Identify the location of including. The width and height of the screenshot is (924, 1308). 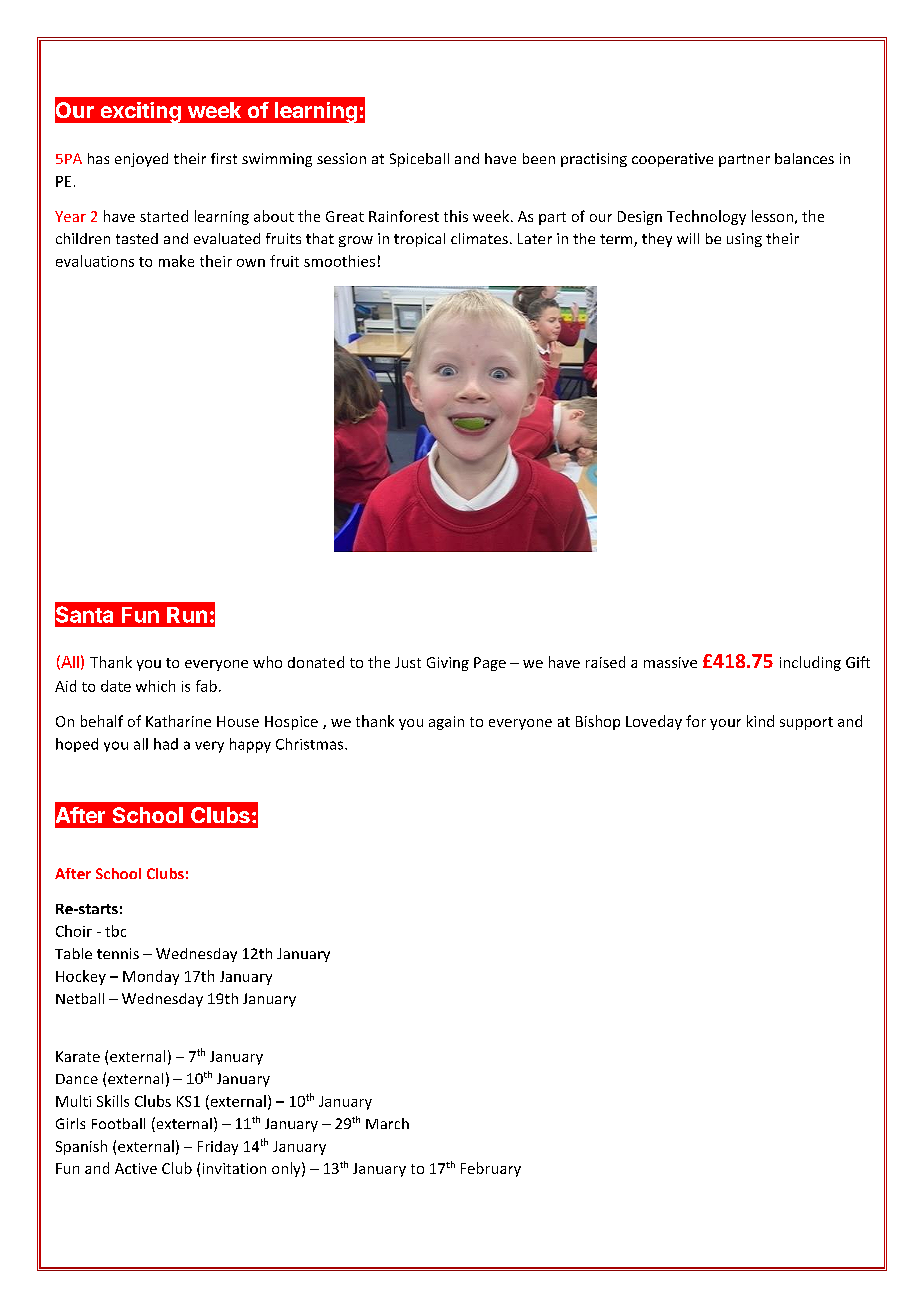
(810, 663).
